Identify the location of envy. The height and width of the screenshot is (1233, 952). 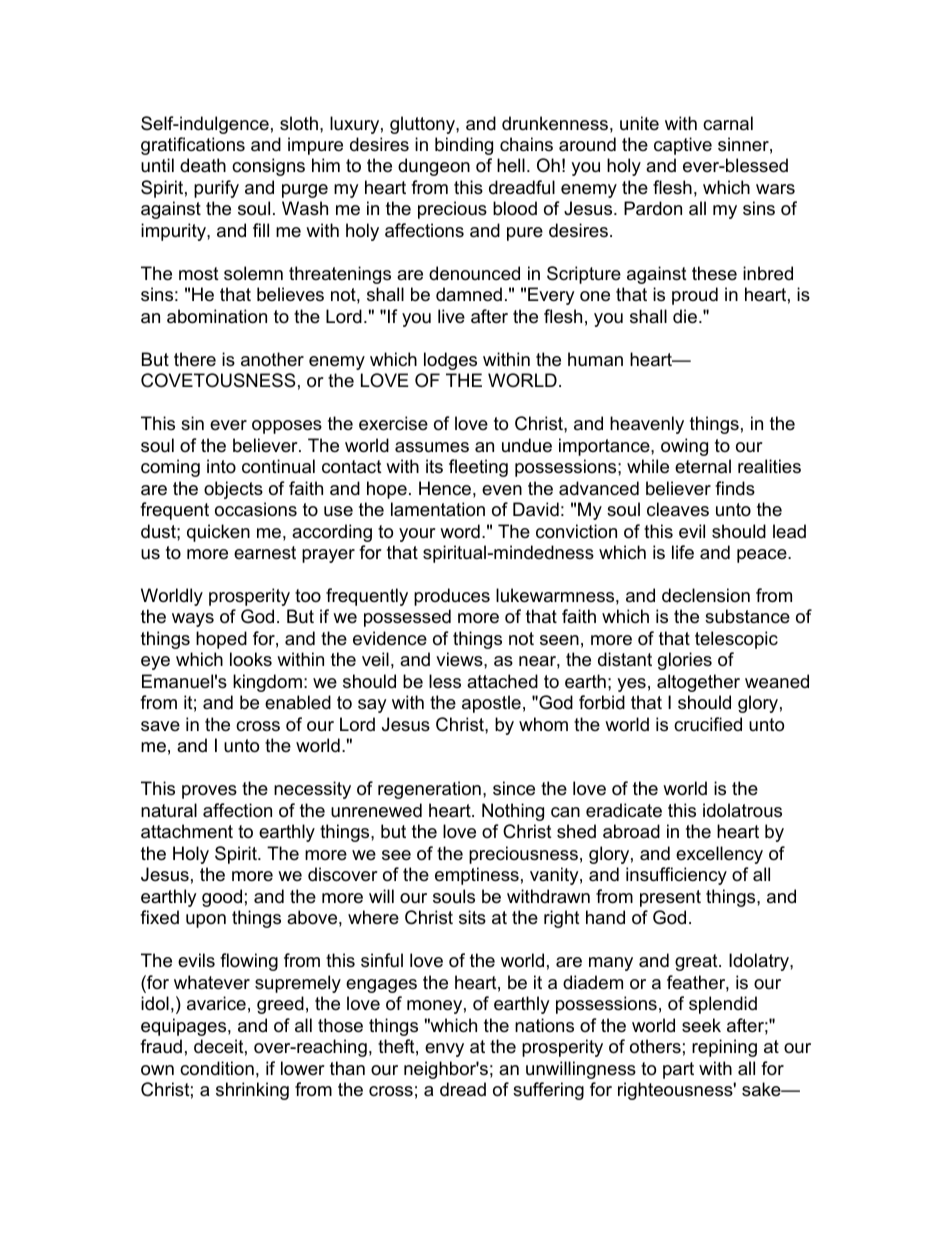
(444, 1050).
